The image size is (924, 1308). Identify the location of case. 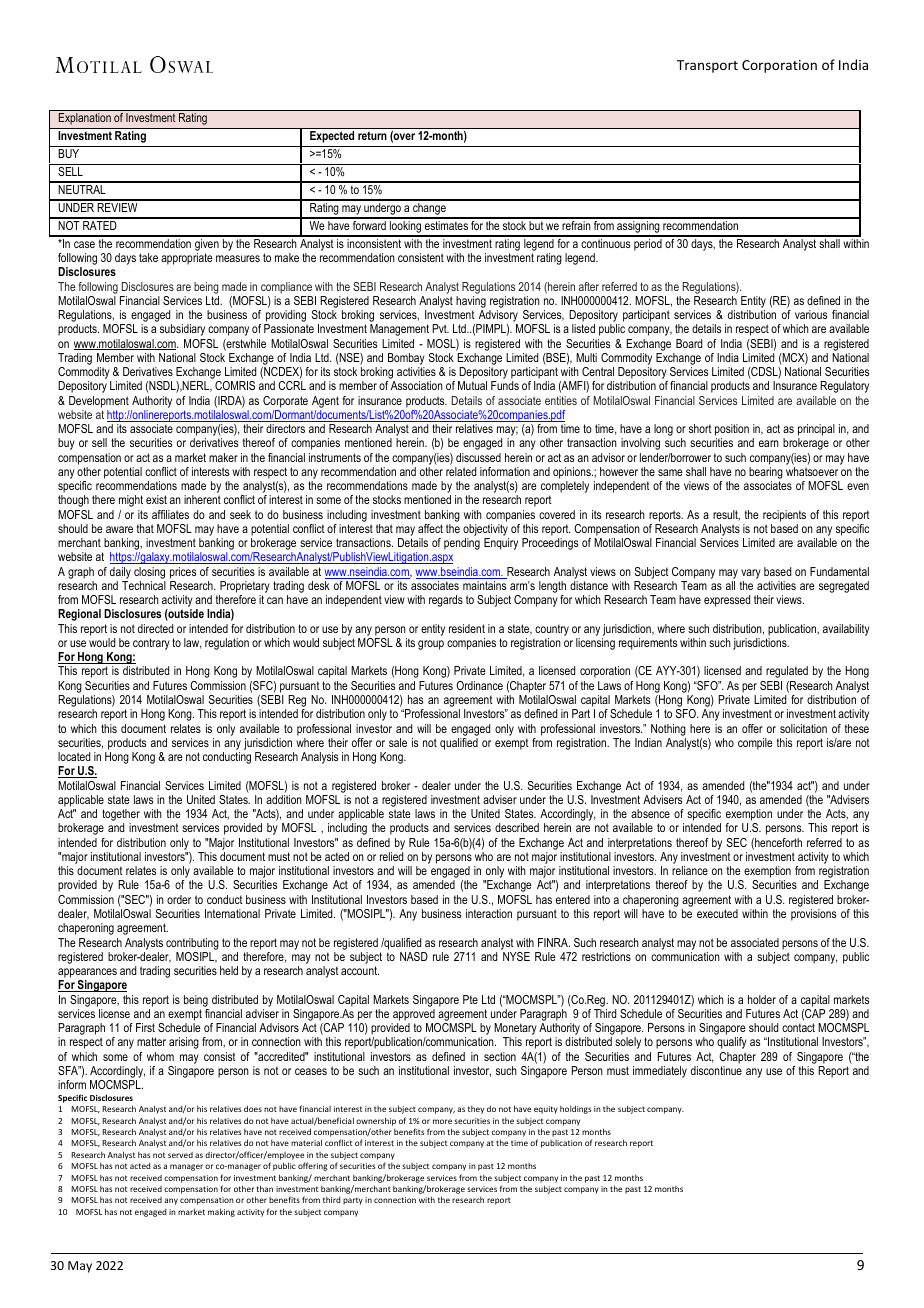
(84, 244).
